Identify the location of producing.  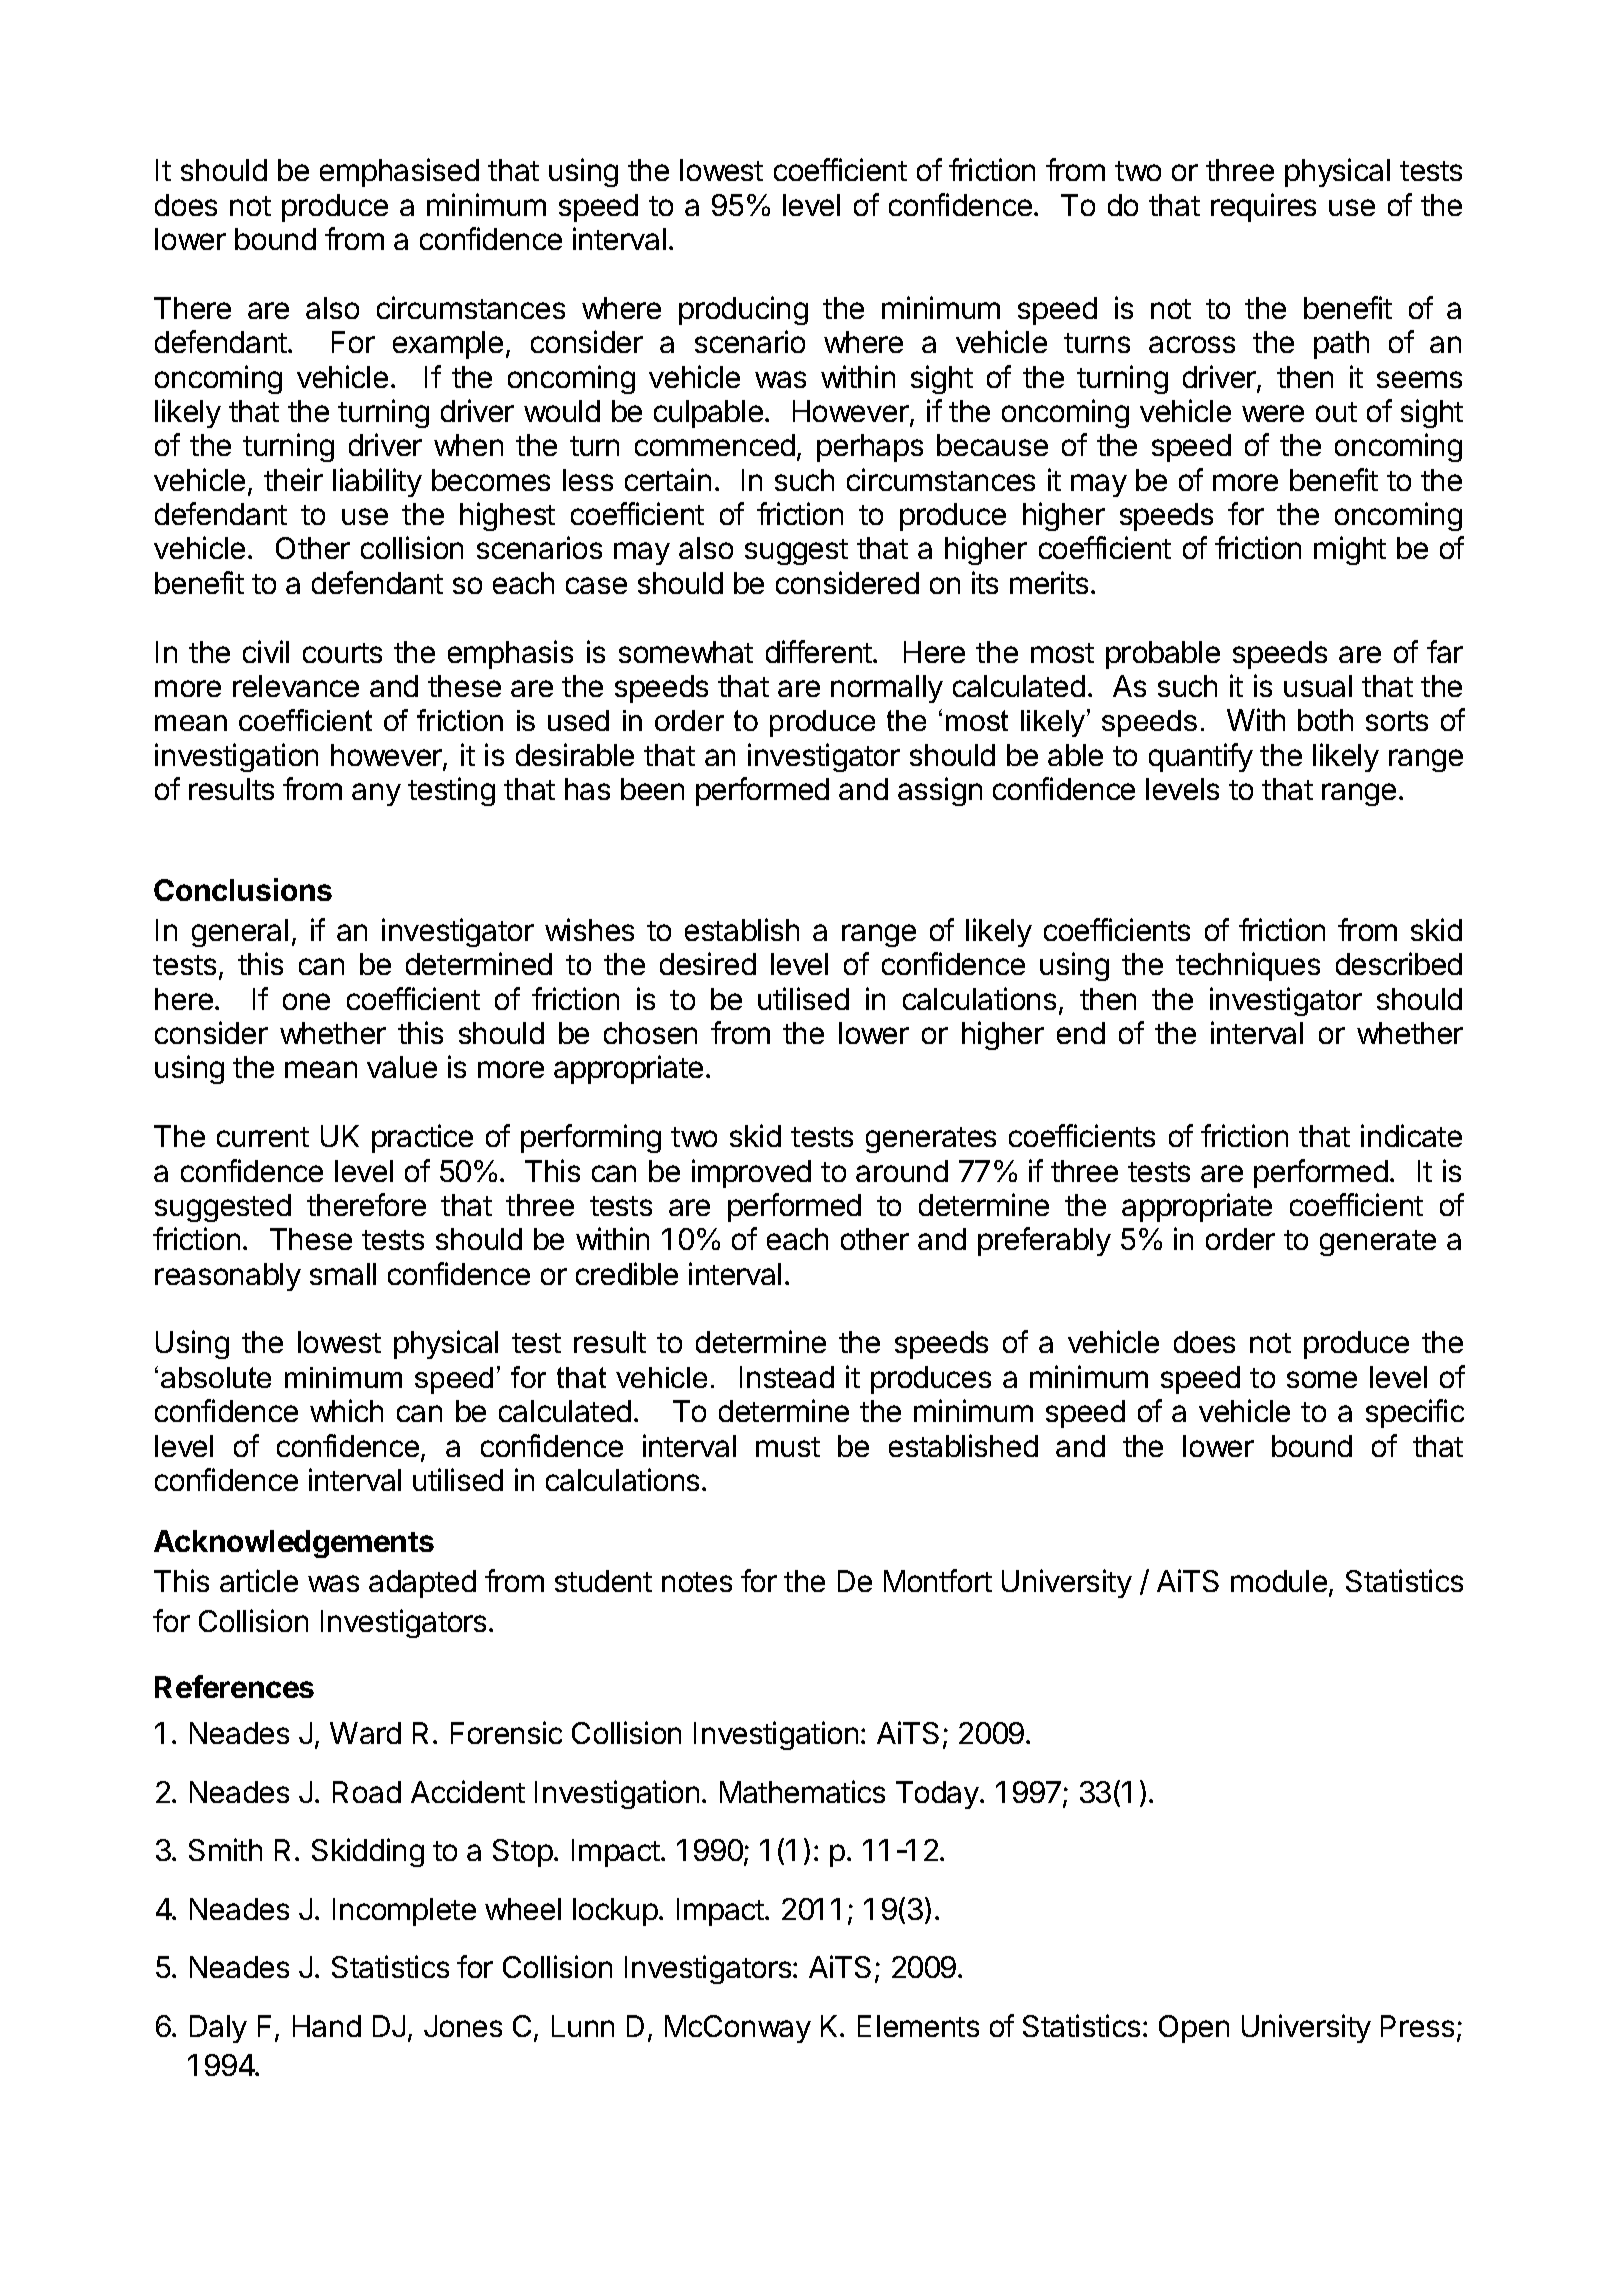
(743, 310).
